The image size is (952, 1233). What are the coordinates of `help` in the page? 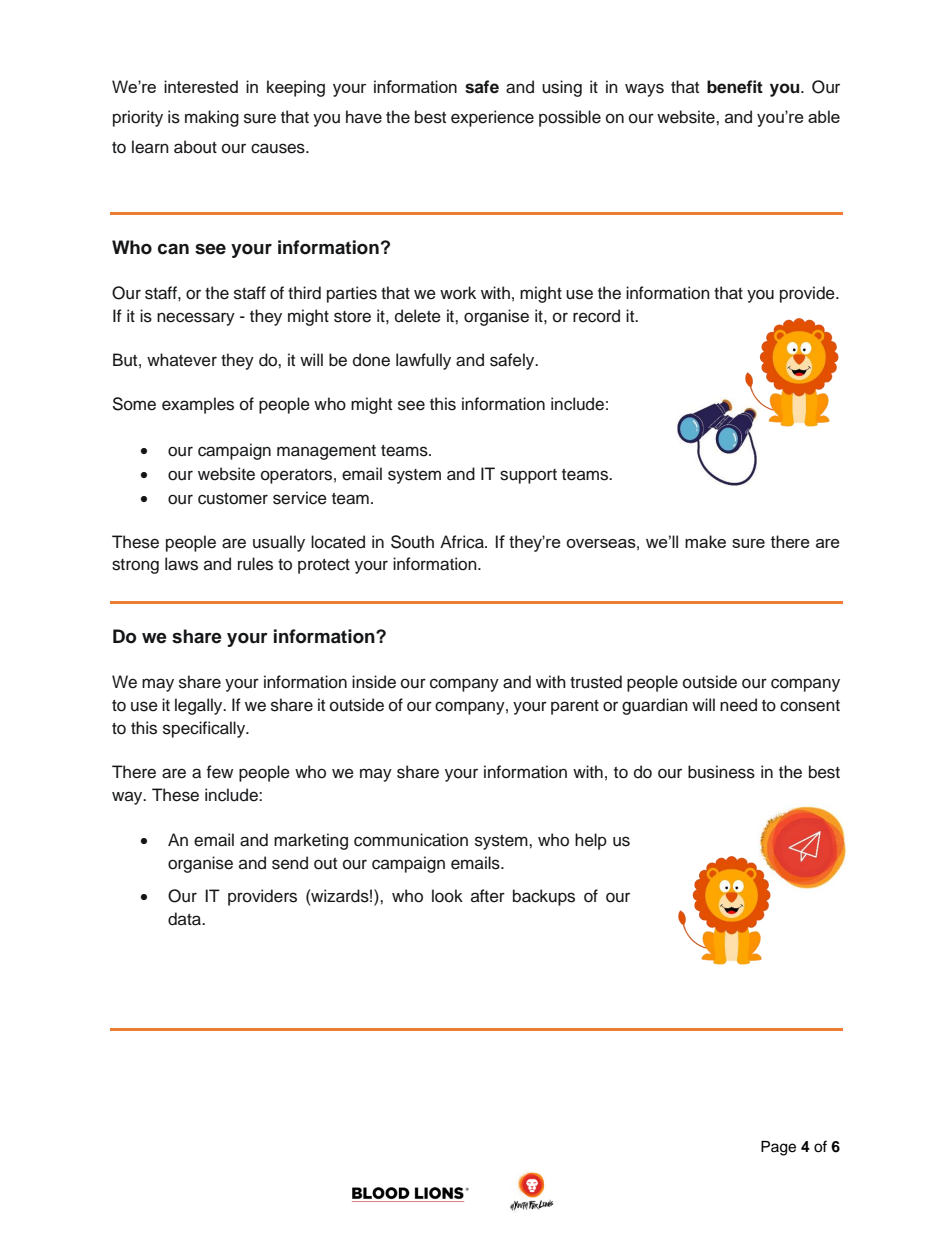 It's located at (591, 841).
